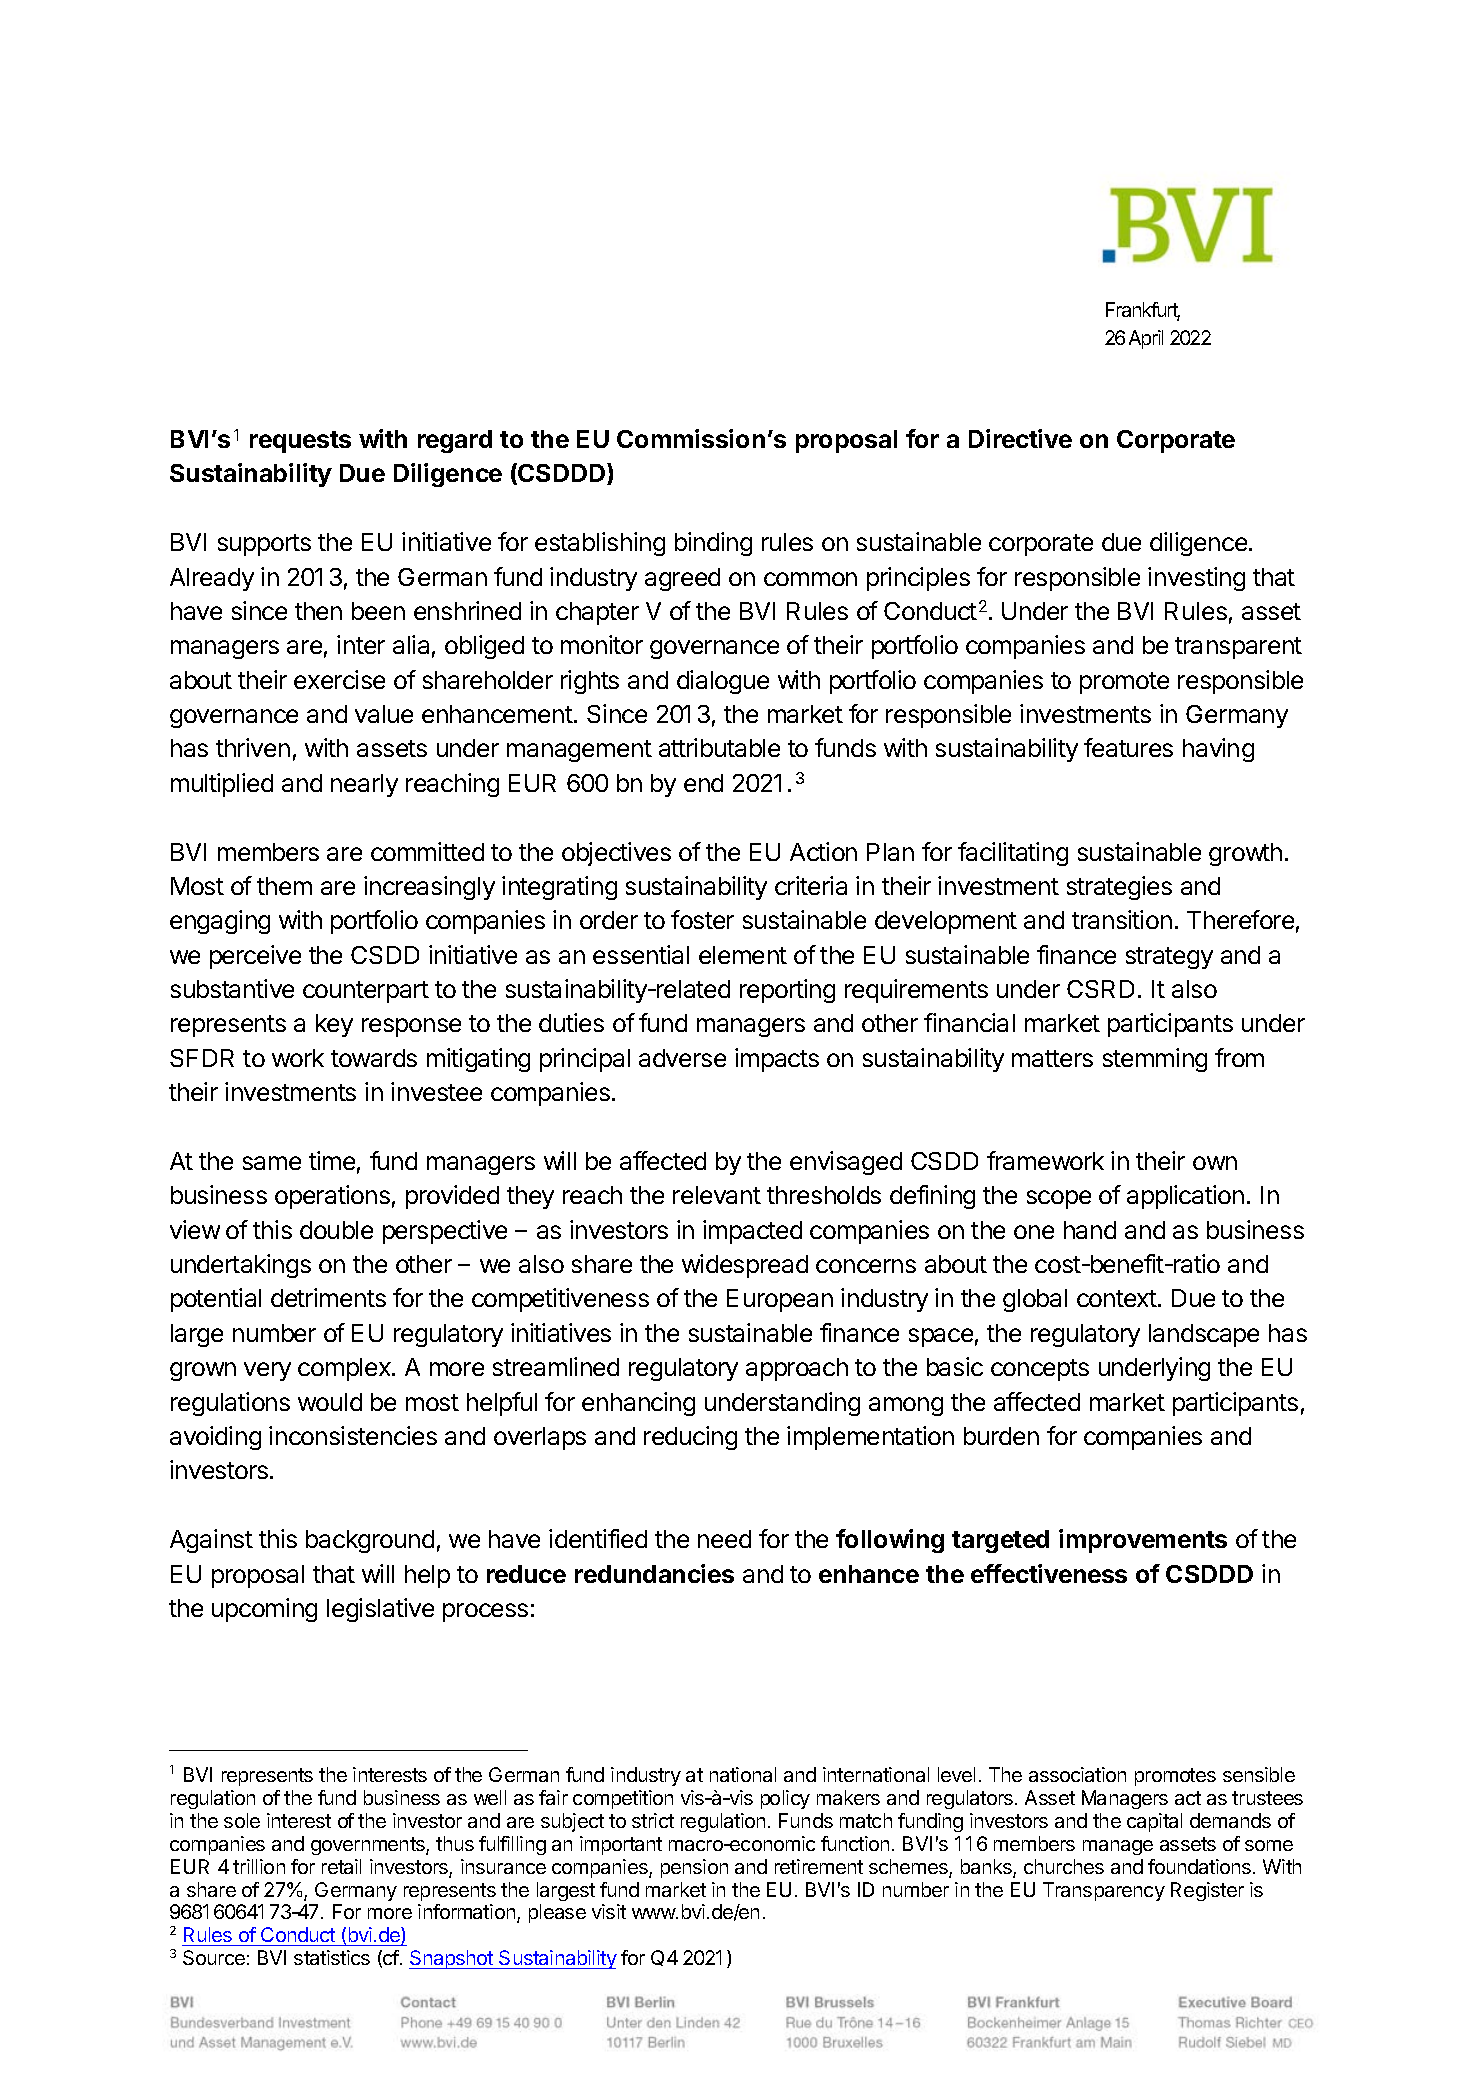  Describe the element at coordinates (341, 1866) in the screenshot. I see `retail` at that location.
